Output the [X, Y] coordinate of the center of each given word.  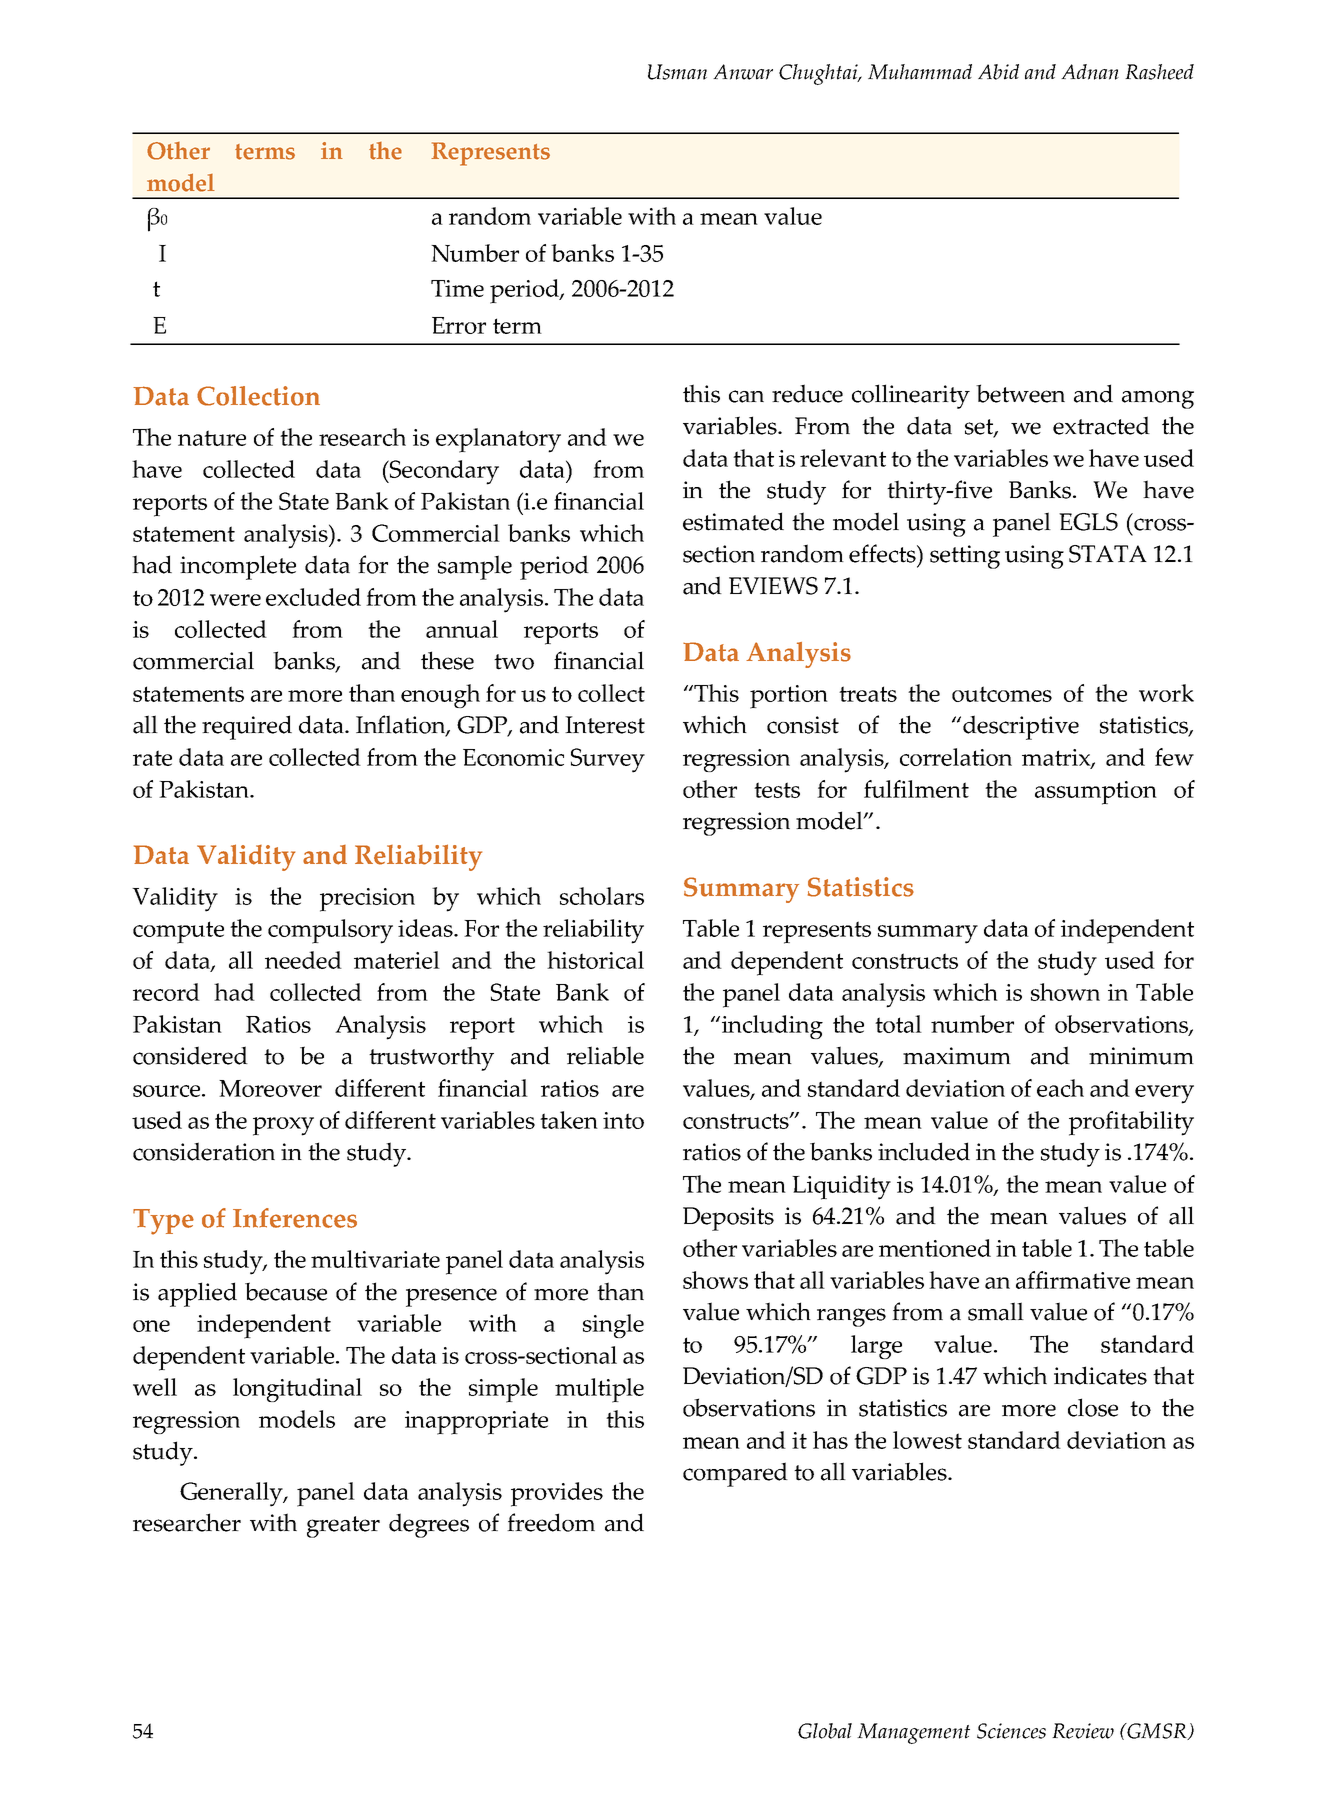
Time [457, 288]
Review [1083, 1731]
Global [825, 1731]
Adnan [1090, 72]
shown [1065, 992]
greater [343, 1527]
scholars [602, 896]
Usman [677, 72]
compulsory [330, 931]
